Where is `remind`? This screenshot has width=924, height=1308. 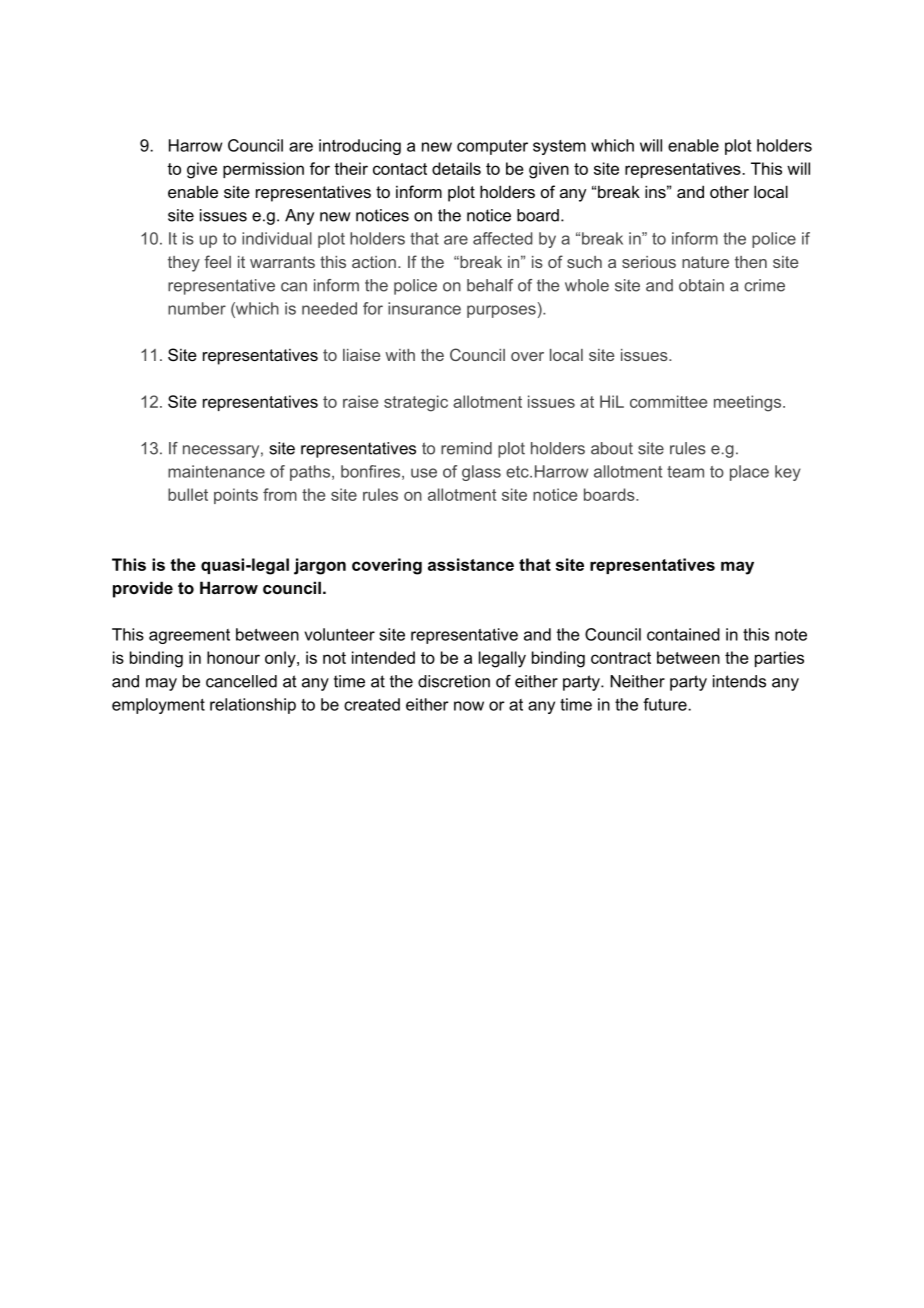
remind is located at coordinates (466, 448).
